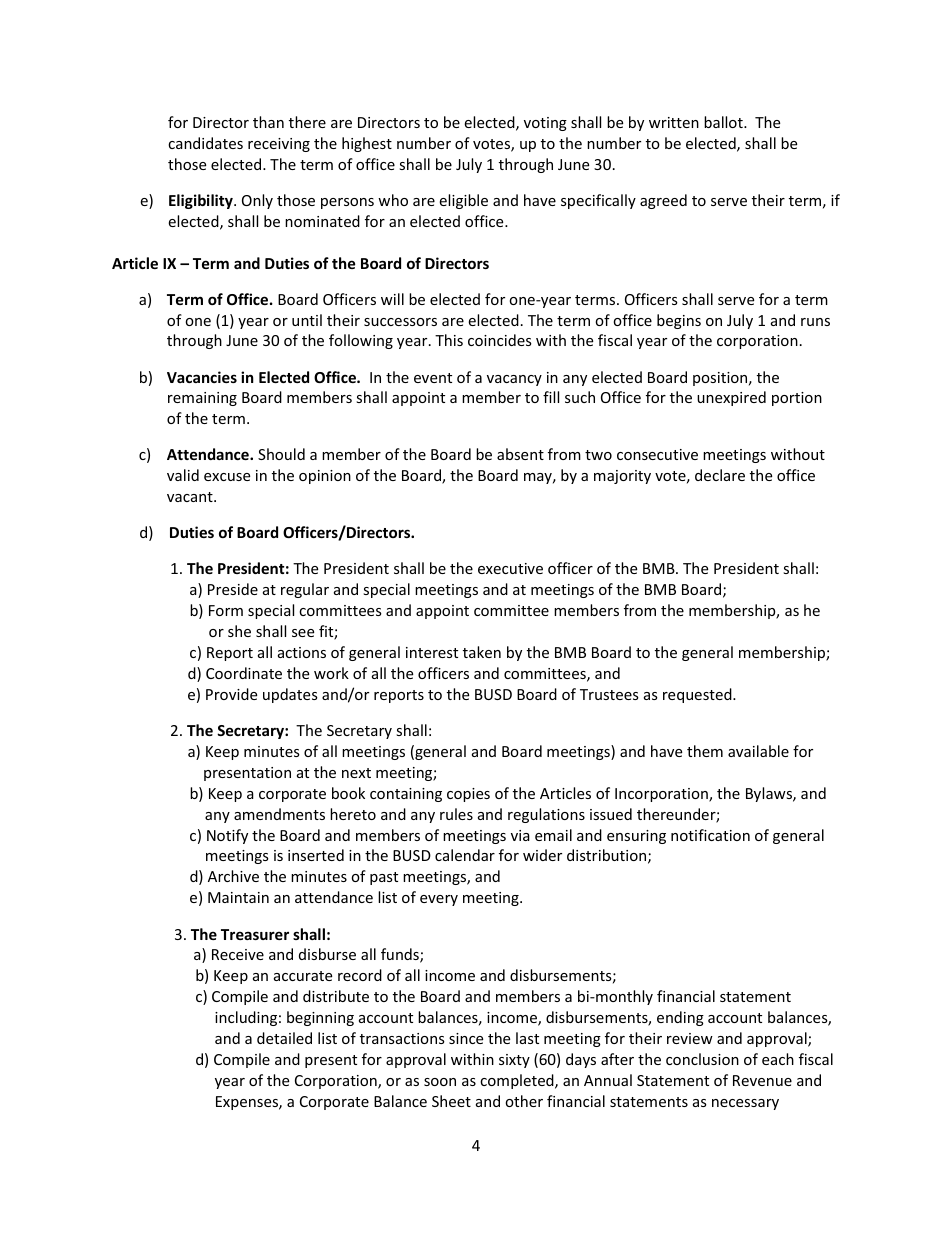  I want to click on ballot, so click(724, 122).
